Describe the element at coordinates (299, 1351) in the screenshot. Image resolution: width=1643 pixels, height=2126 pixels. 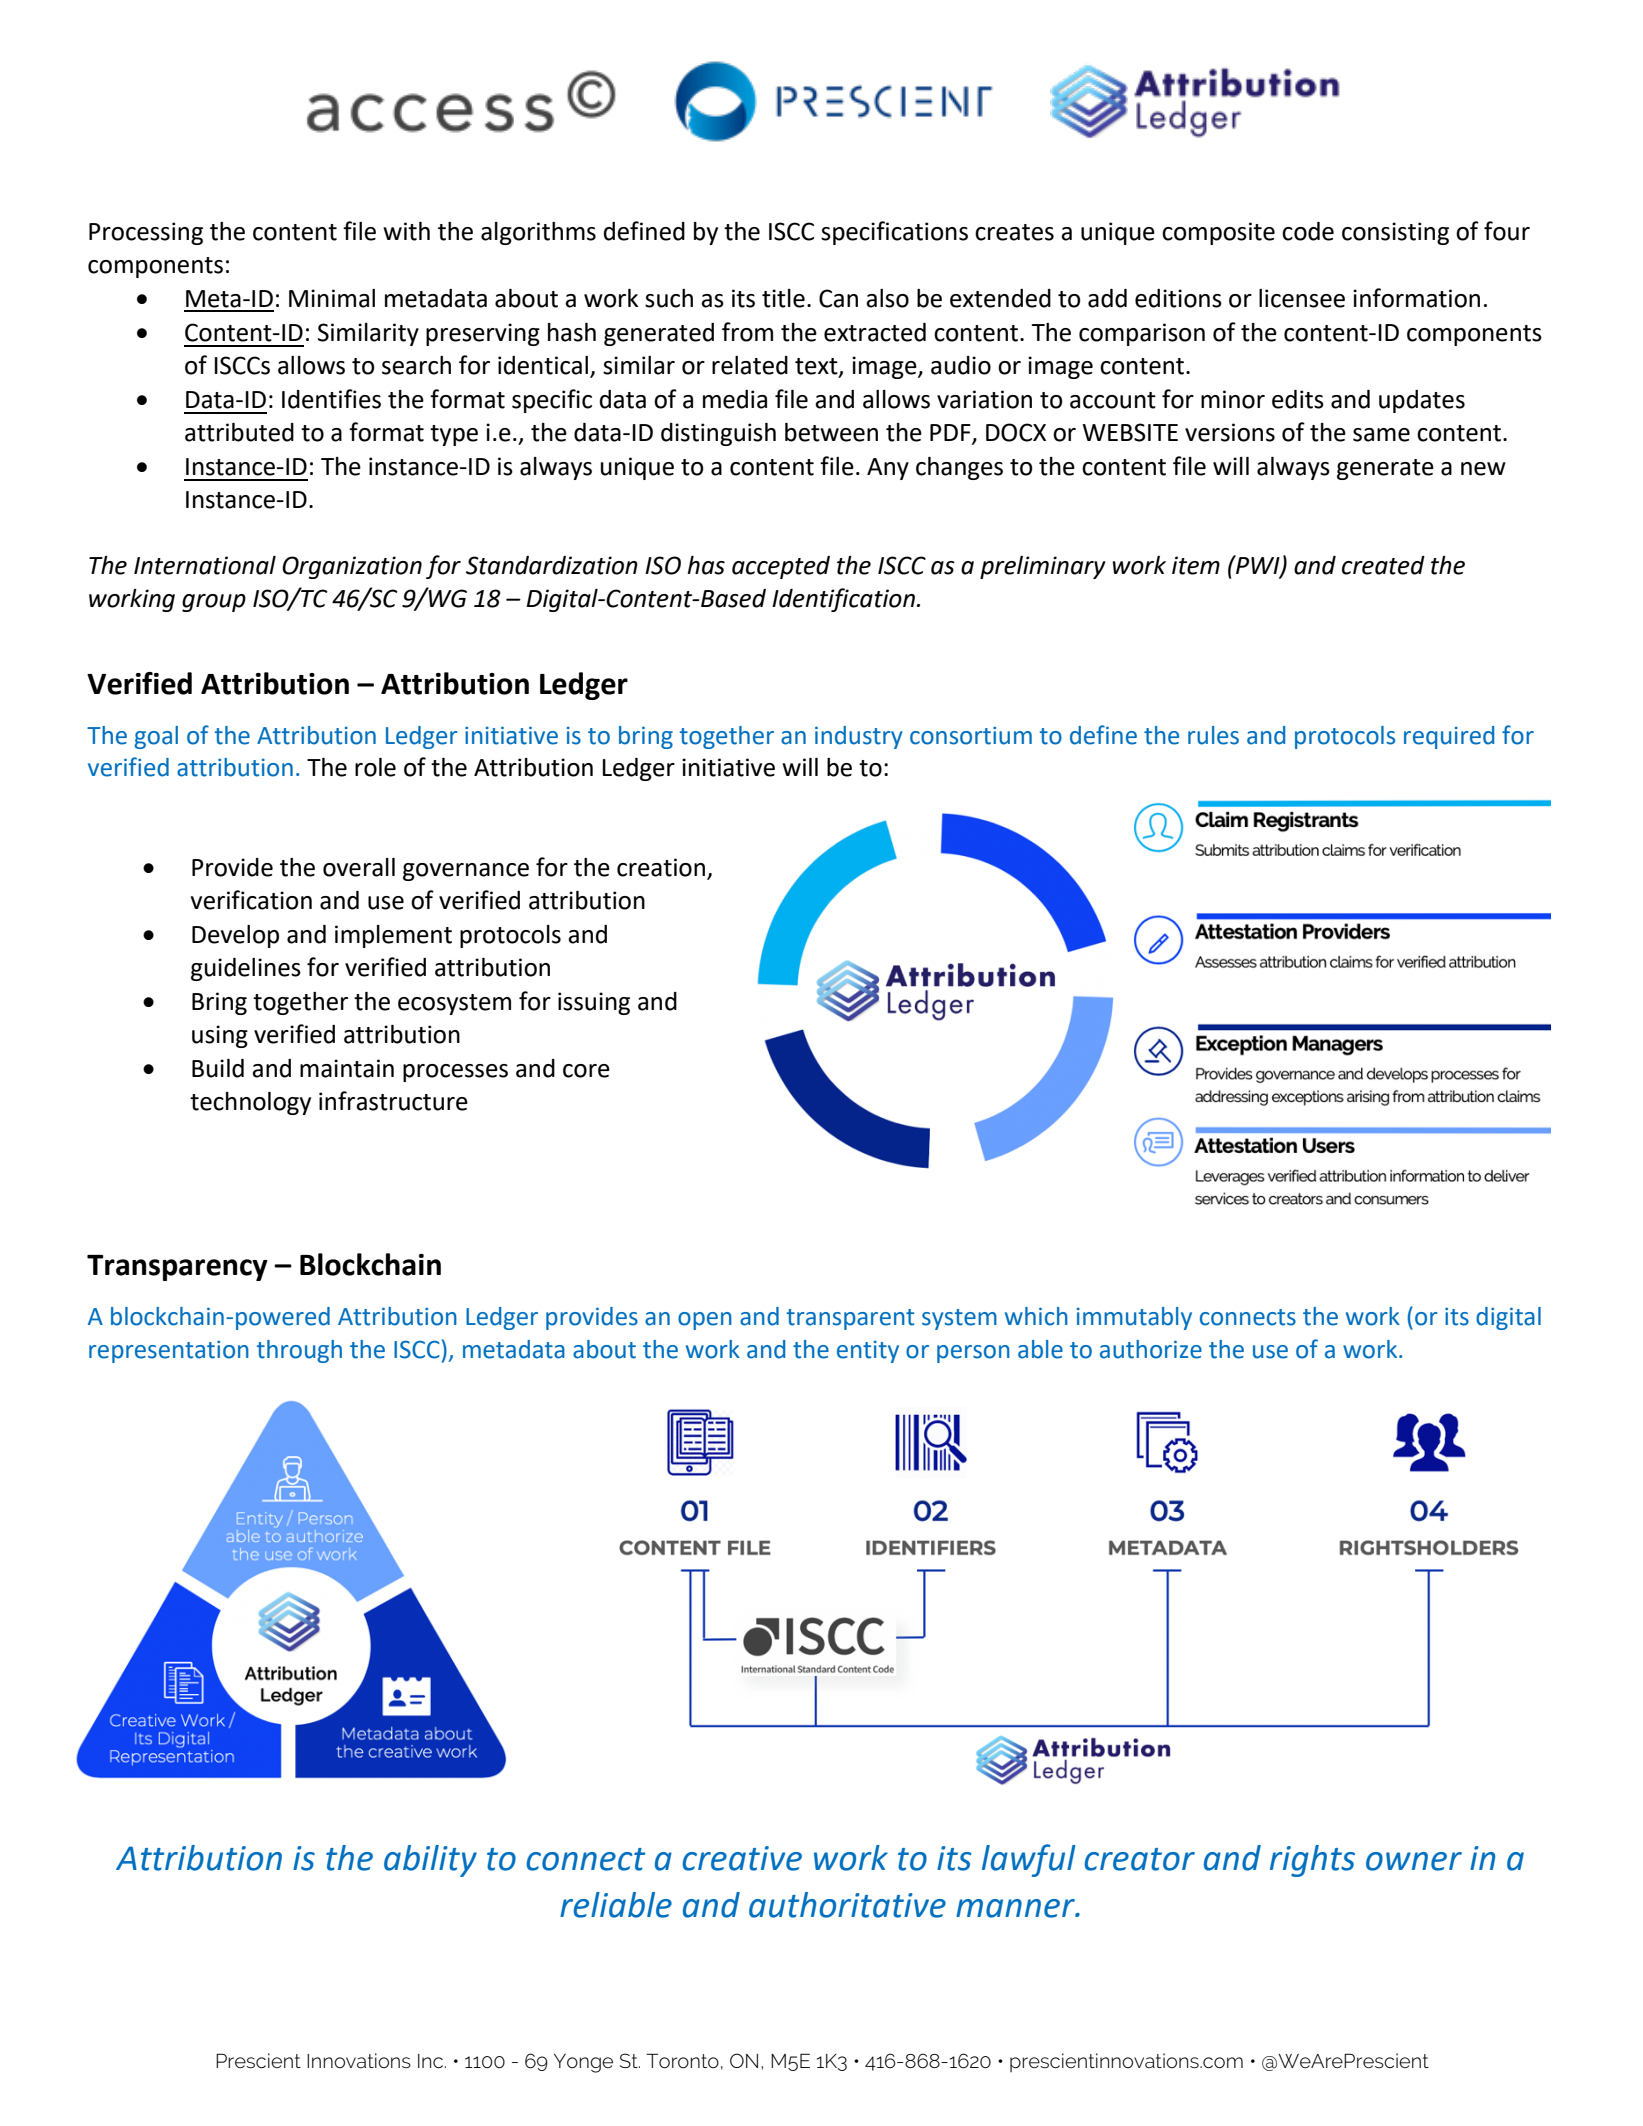
I see `through` at that location.
